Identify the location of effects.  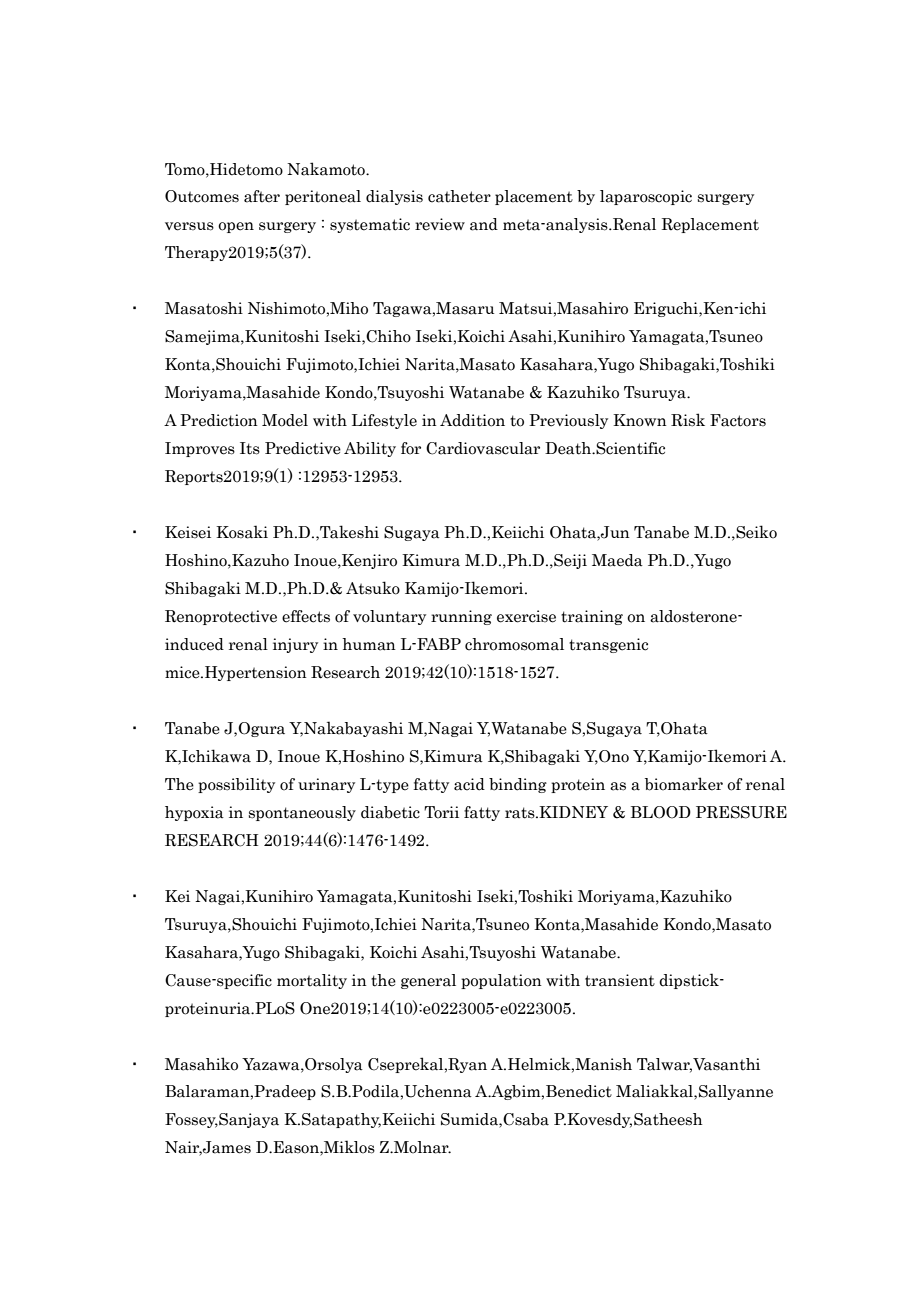
(306, 616).
